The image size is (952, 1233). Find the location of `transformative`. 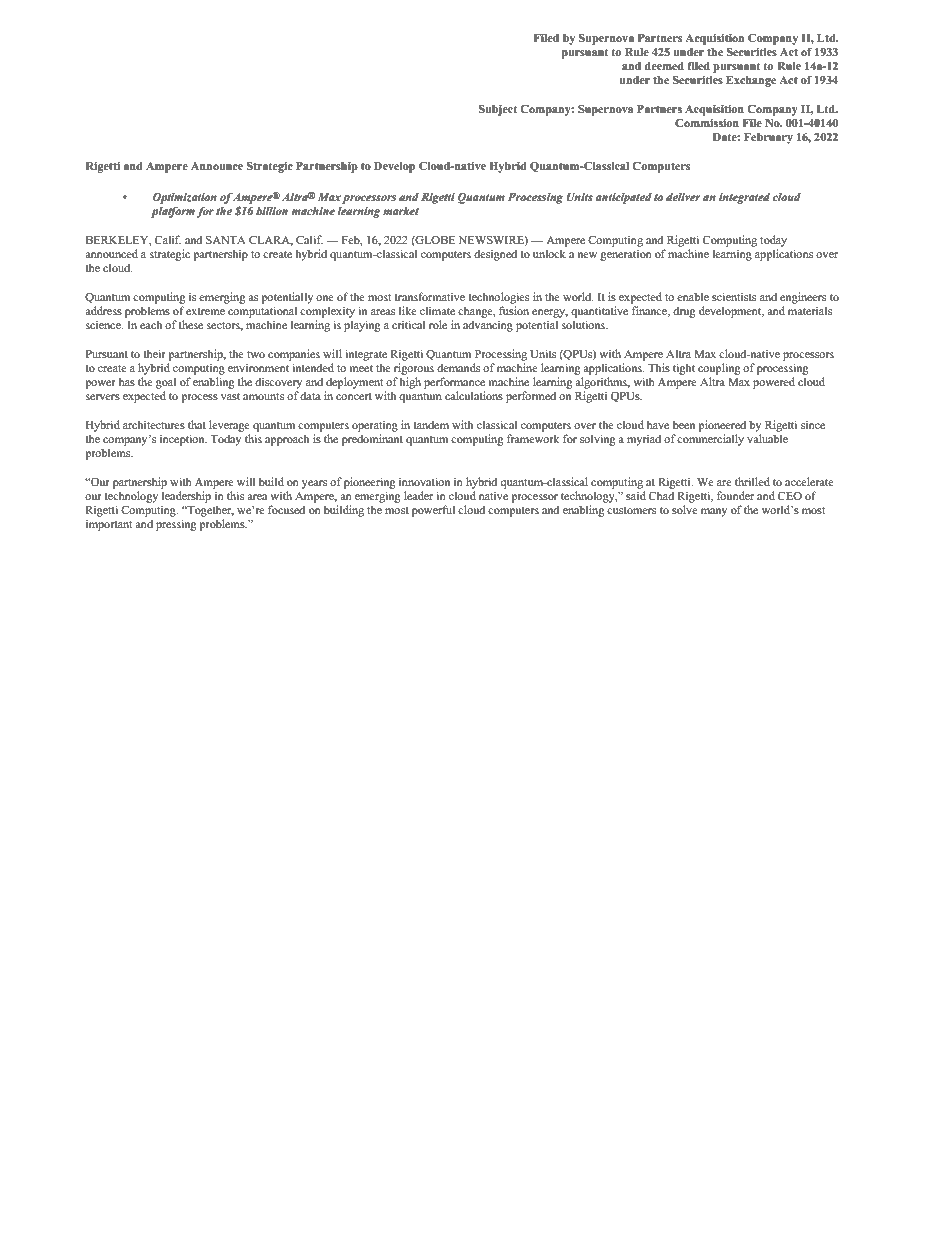

transformative is located at coordinates (429, 296).
